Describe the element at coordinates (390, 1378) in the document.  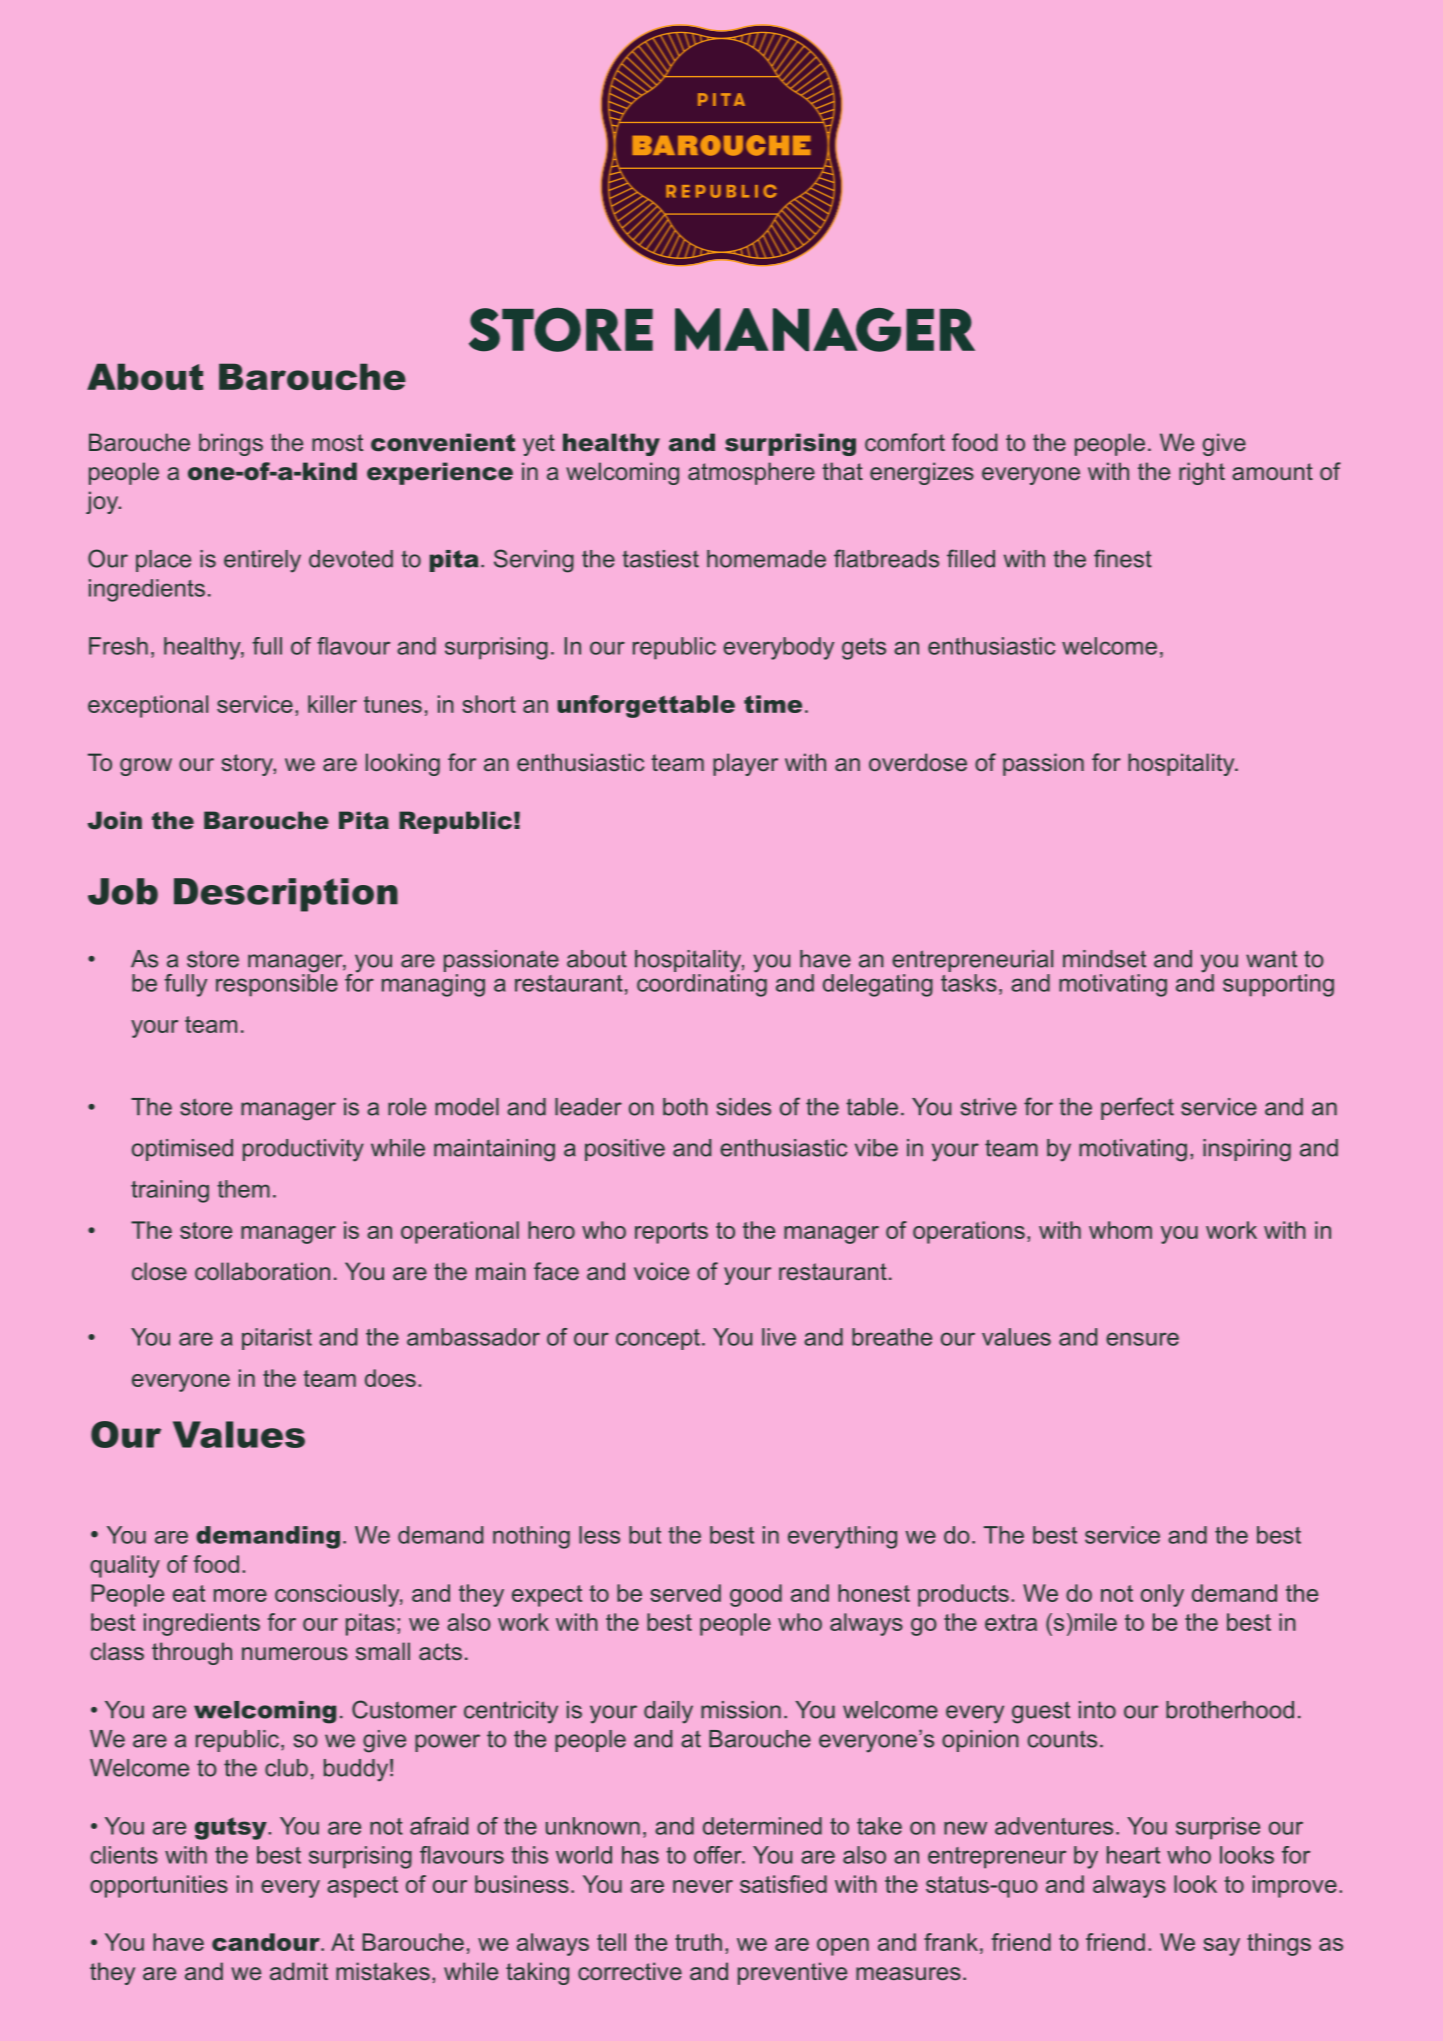
I see `does` at that location.
